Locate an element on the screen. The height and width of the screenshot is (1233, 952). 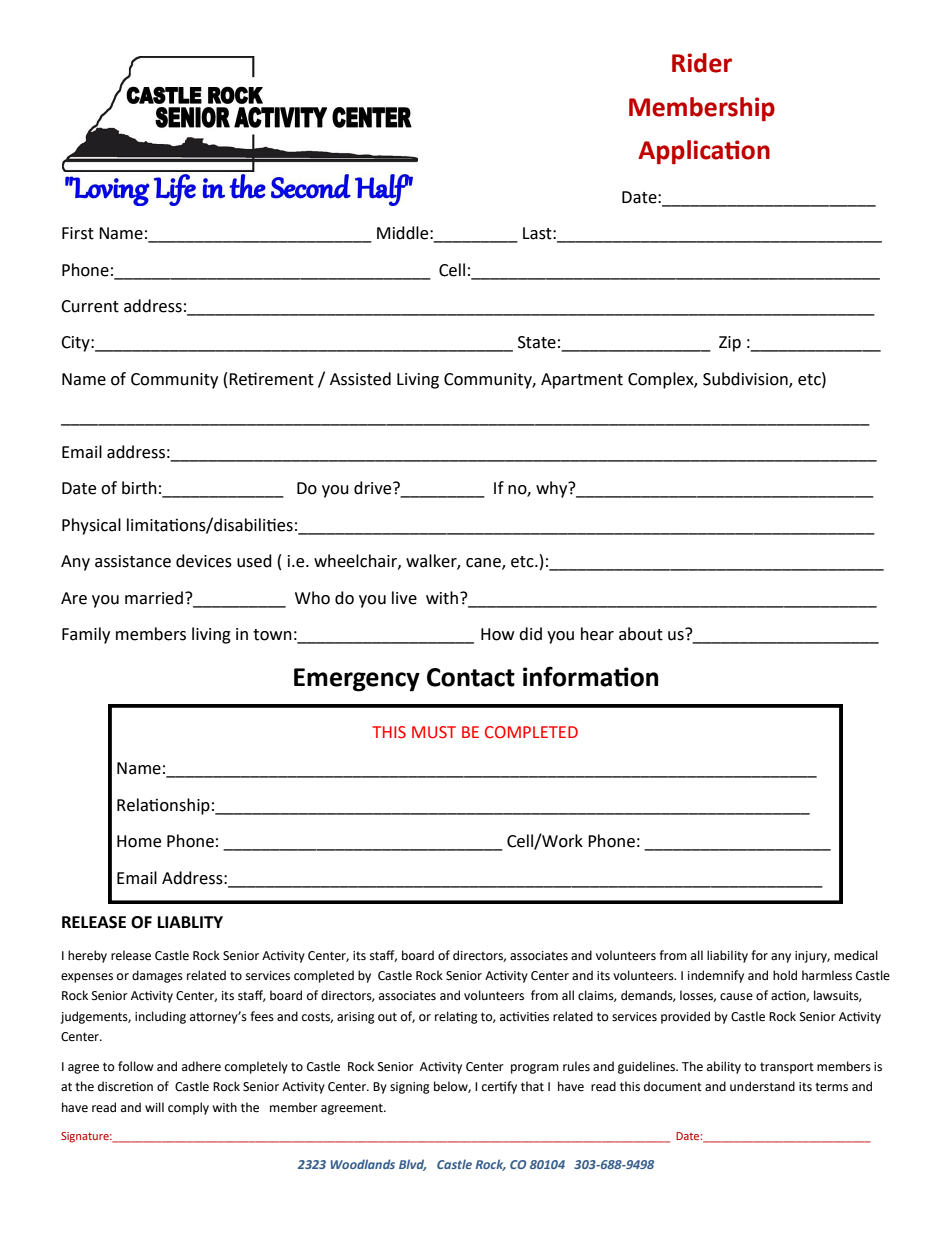
MUST is located at coordinates (434, 732).
